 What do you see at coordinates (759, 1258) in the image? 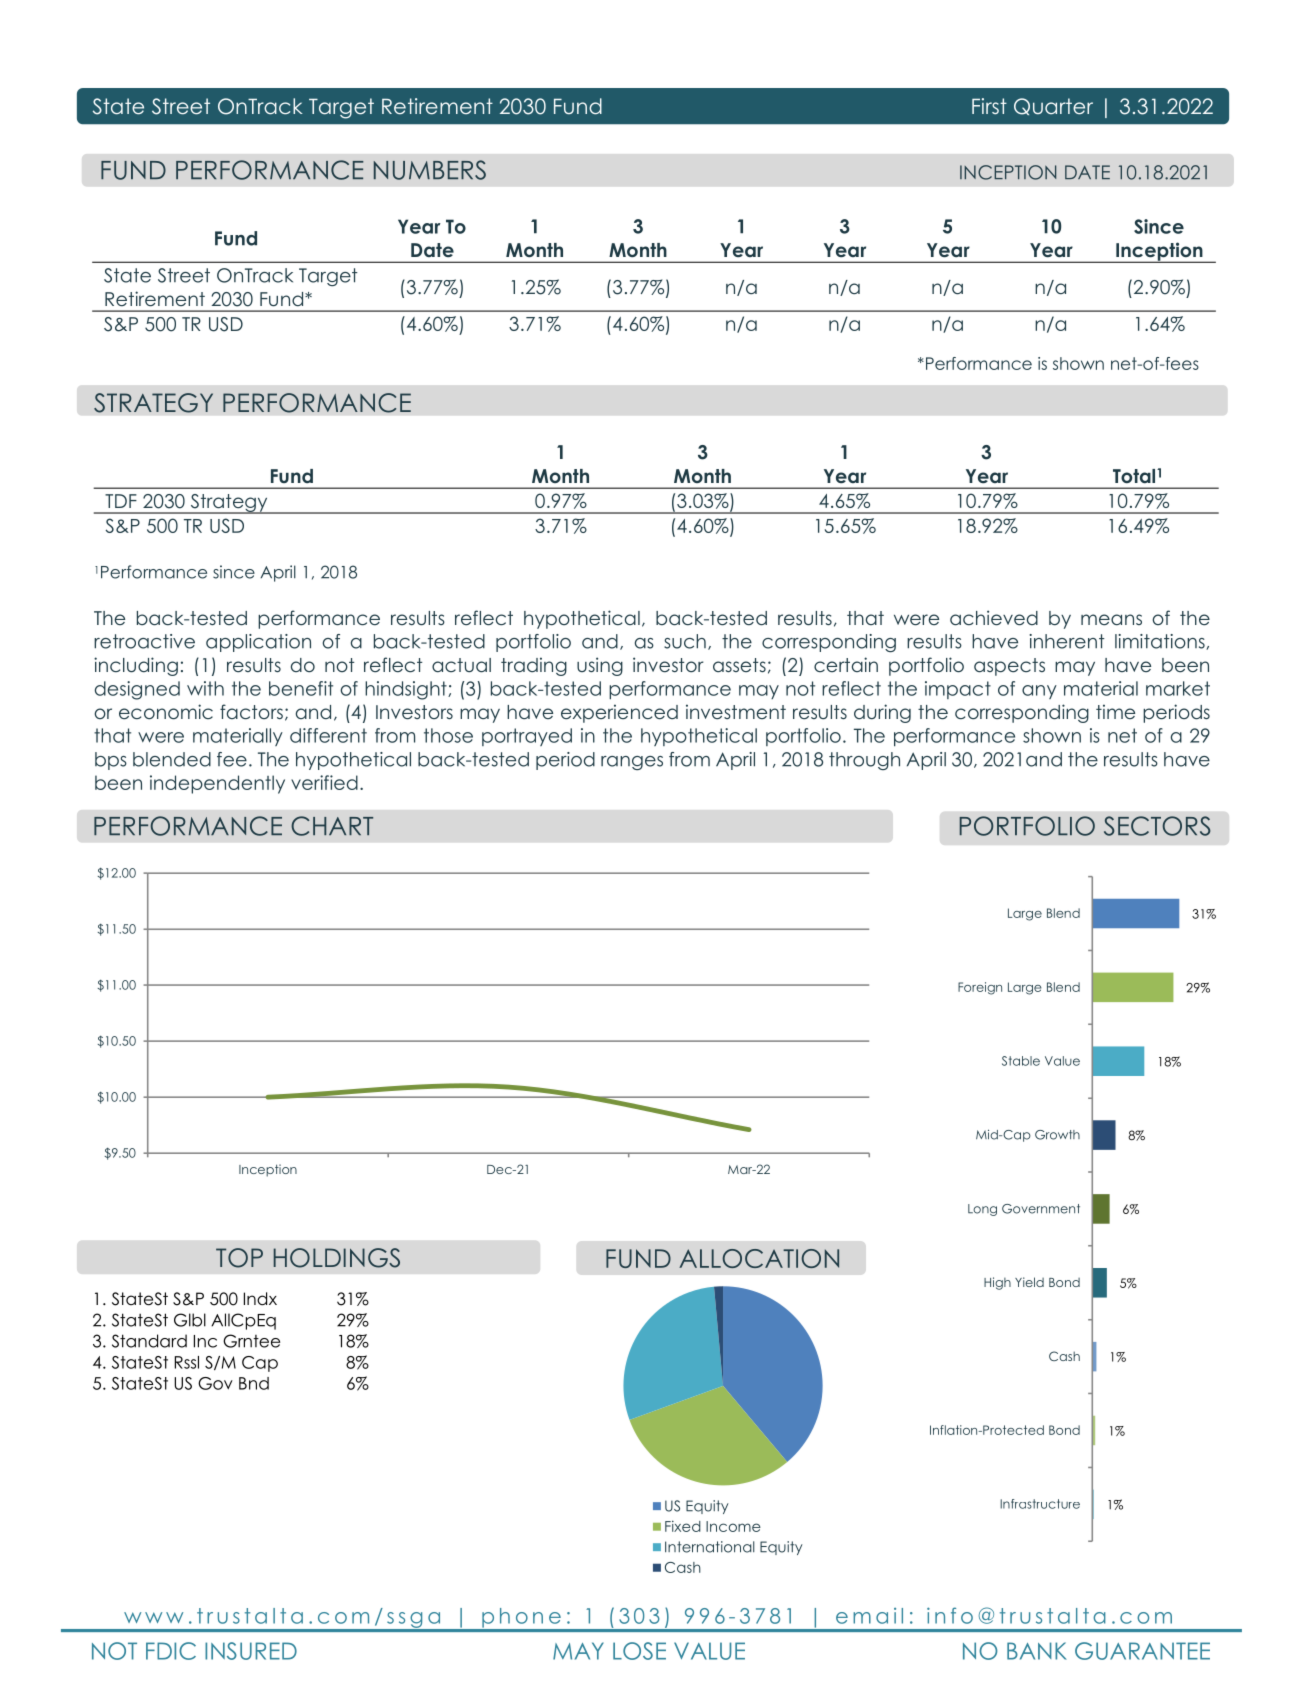
I see `ALLOCATION` at bounding box center [759, 1258].
